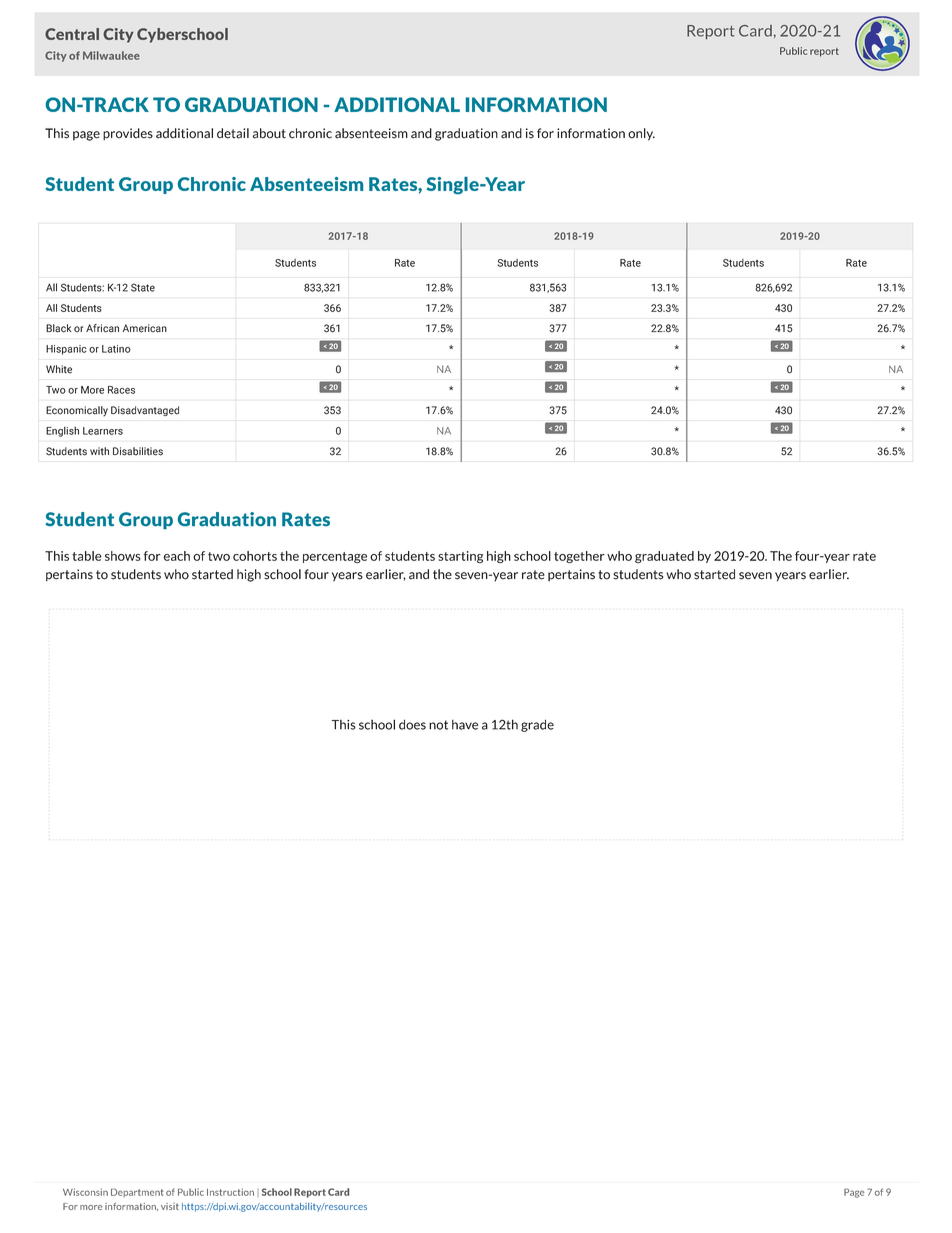 This image has height=1233, width=952. Describe the element at coordinates (269, 133) in the image. I see `about` at that location.
